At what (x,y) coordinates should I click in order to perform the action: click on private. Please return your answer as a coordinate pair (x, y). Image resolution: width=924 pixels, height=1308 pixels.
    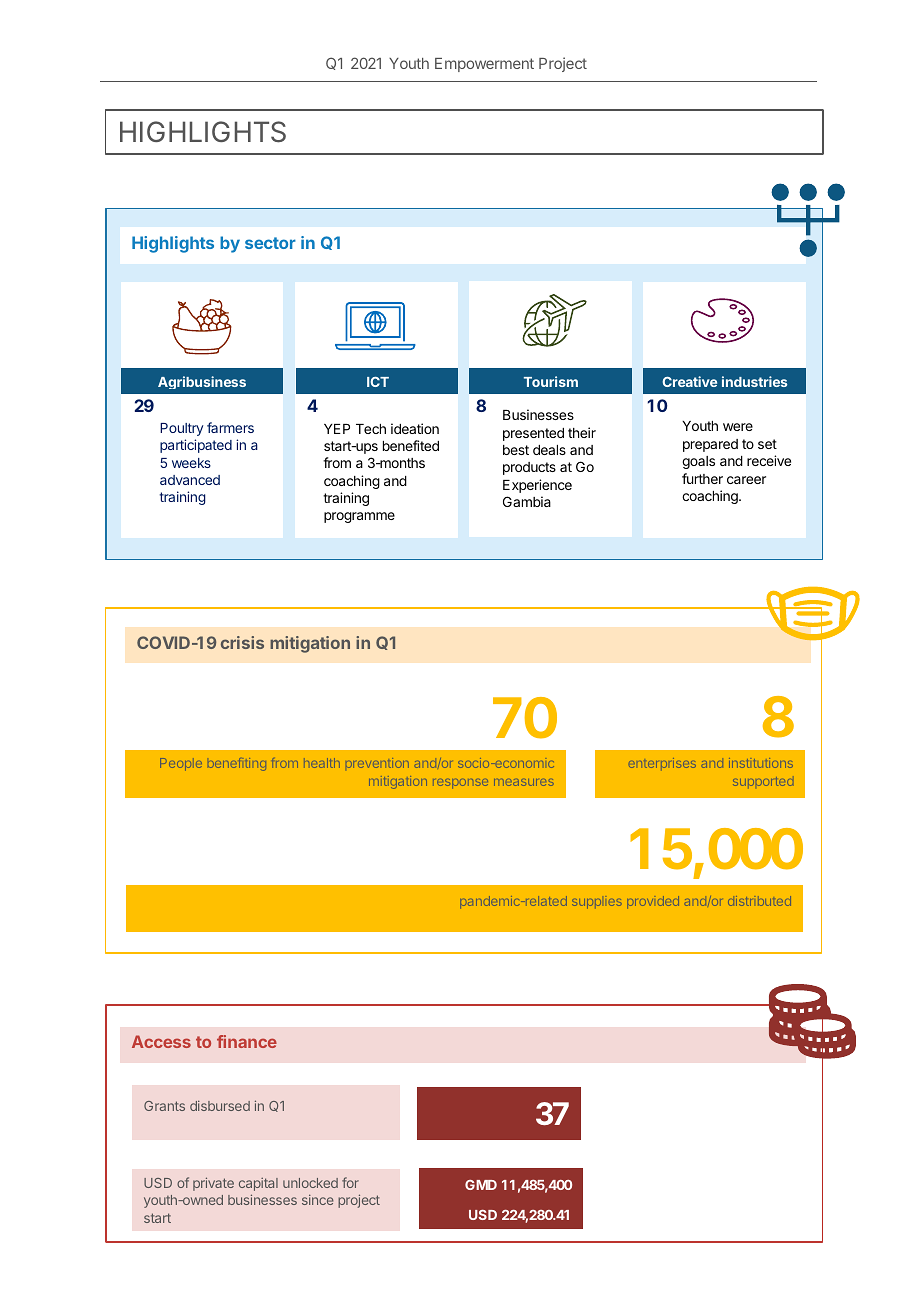
    Looking at the image, I should click on (213, 1184).
